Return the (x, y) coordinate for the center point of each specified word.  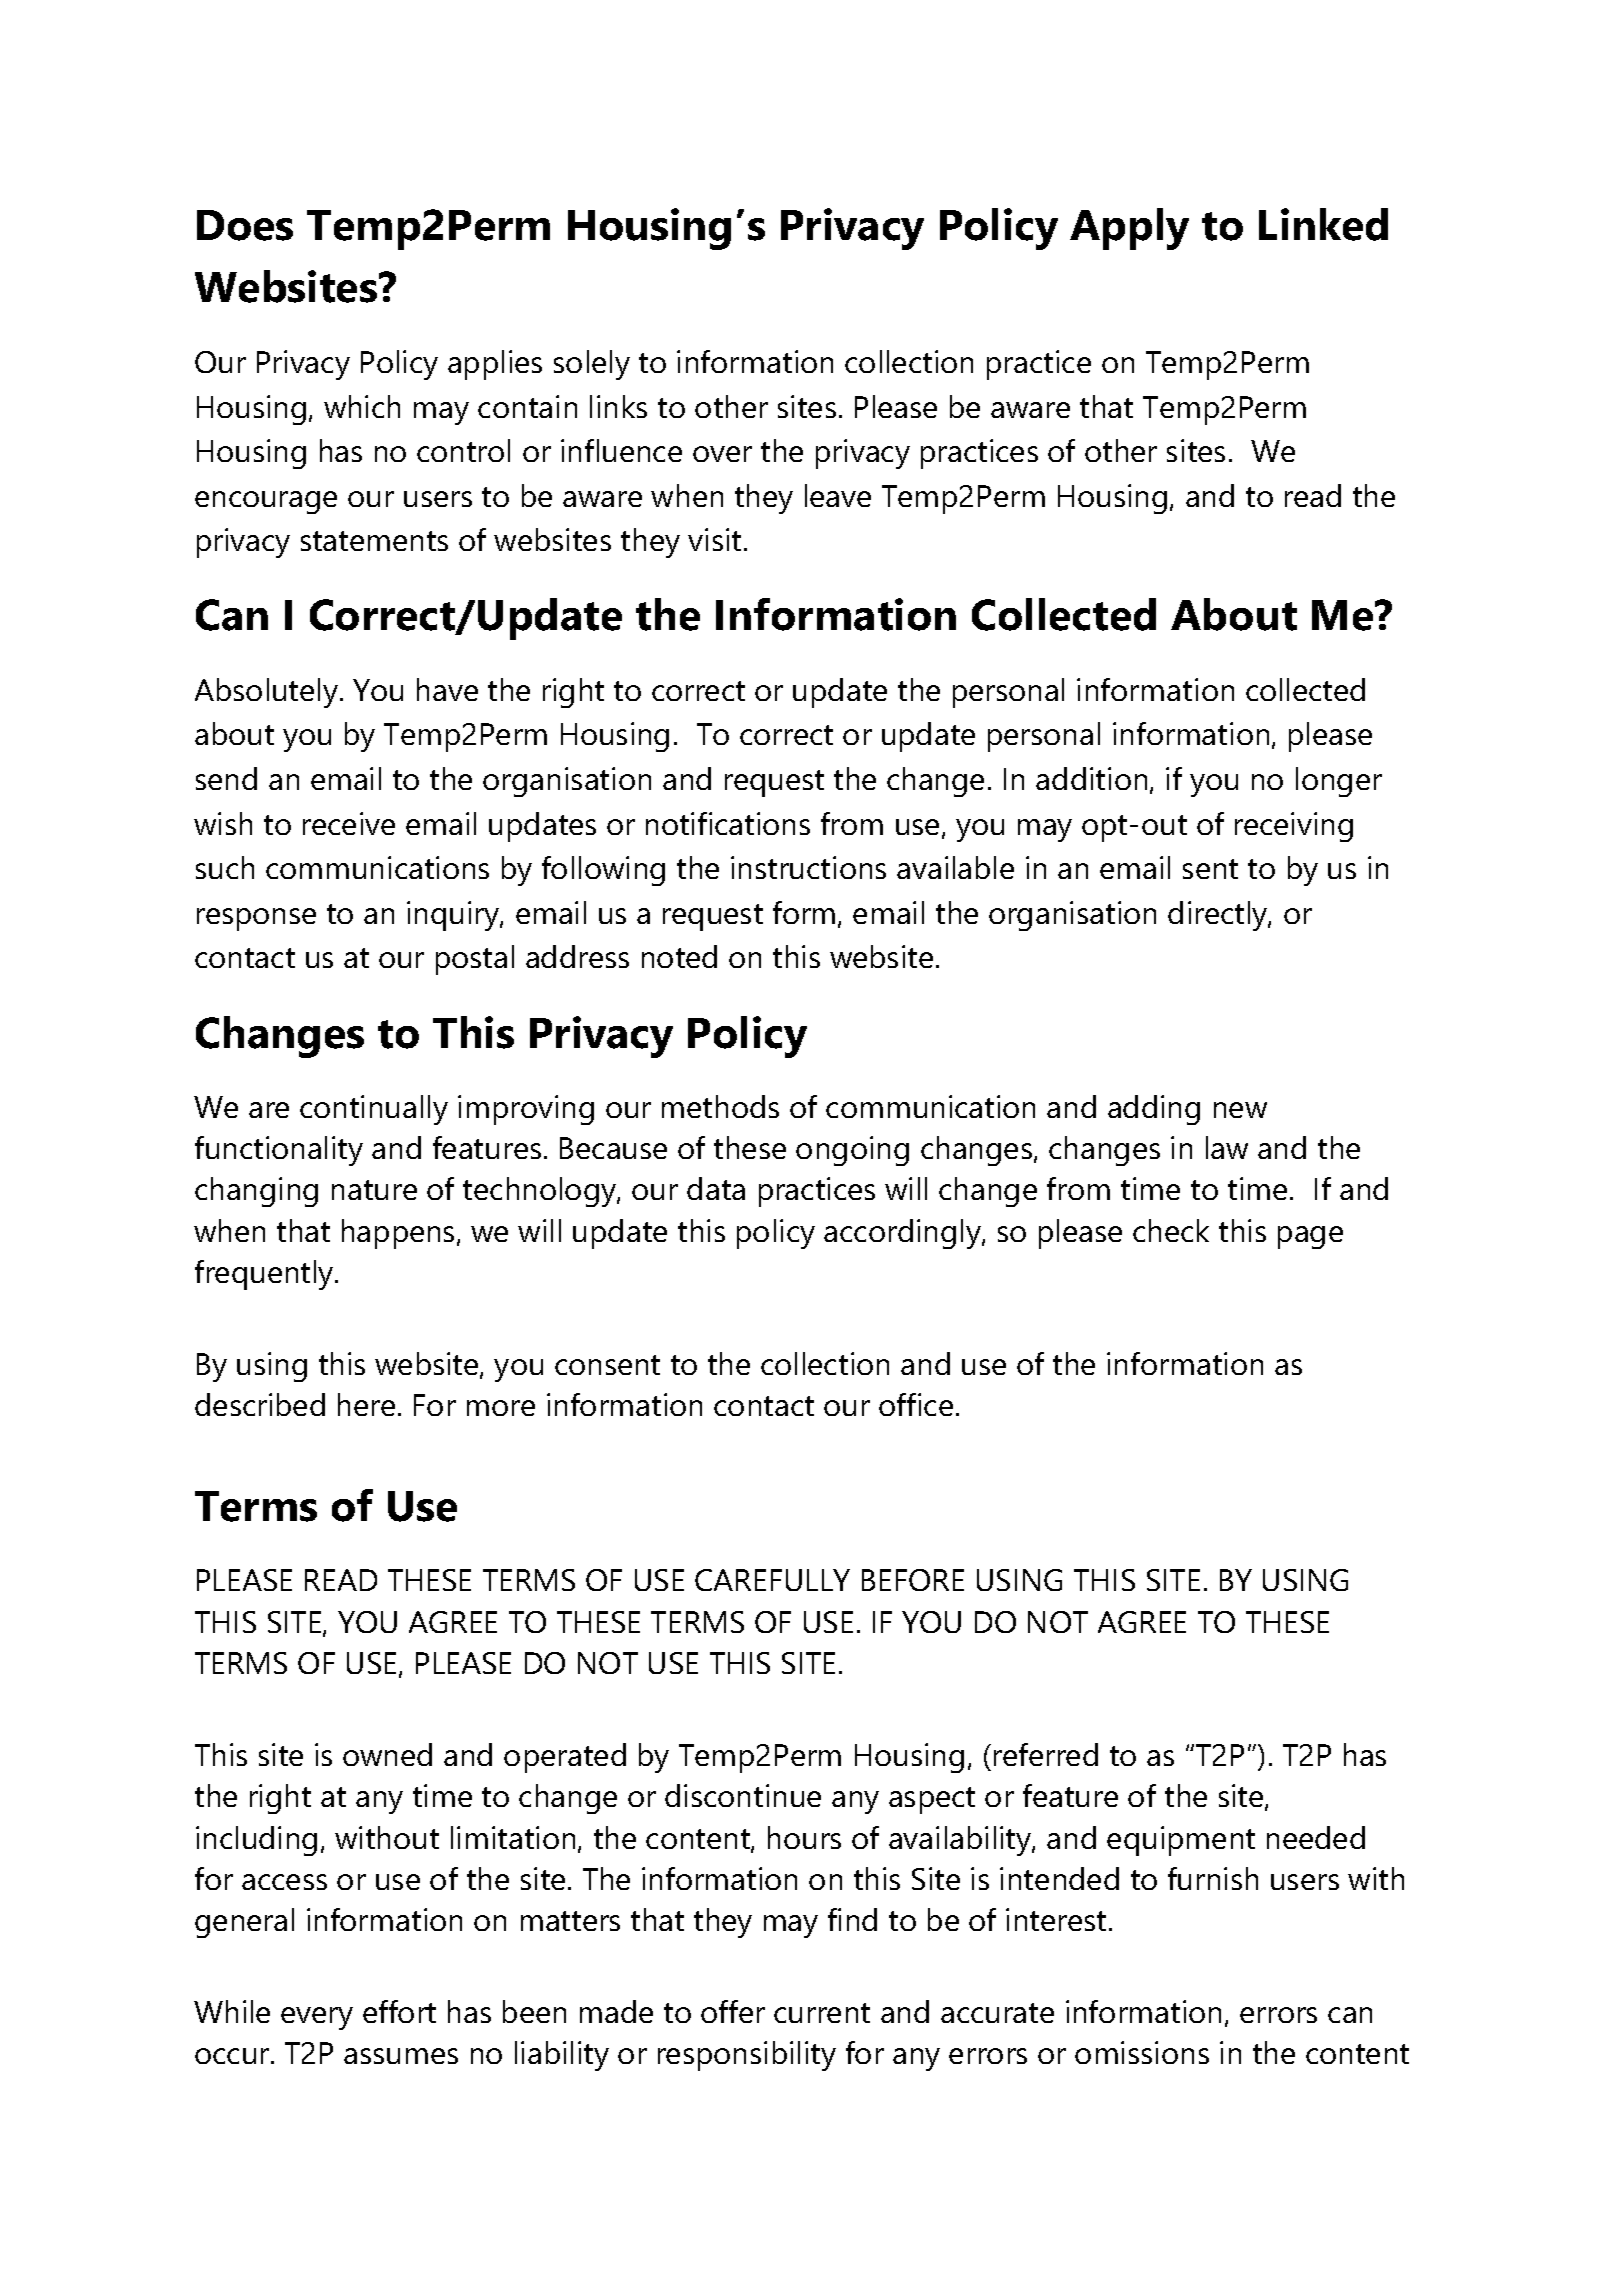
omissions (1142, 2052)
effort (399, 2011)
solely (592, 365)
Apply (1129, 229)
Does (245, 225)
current (822, 2013)
